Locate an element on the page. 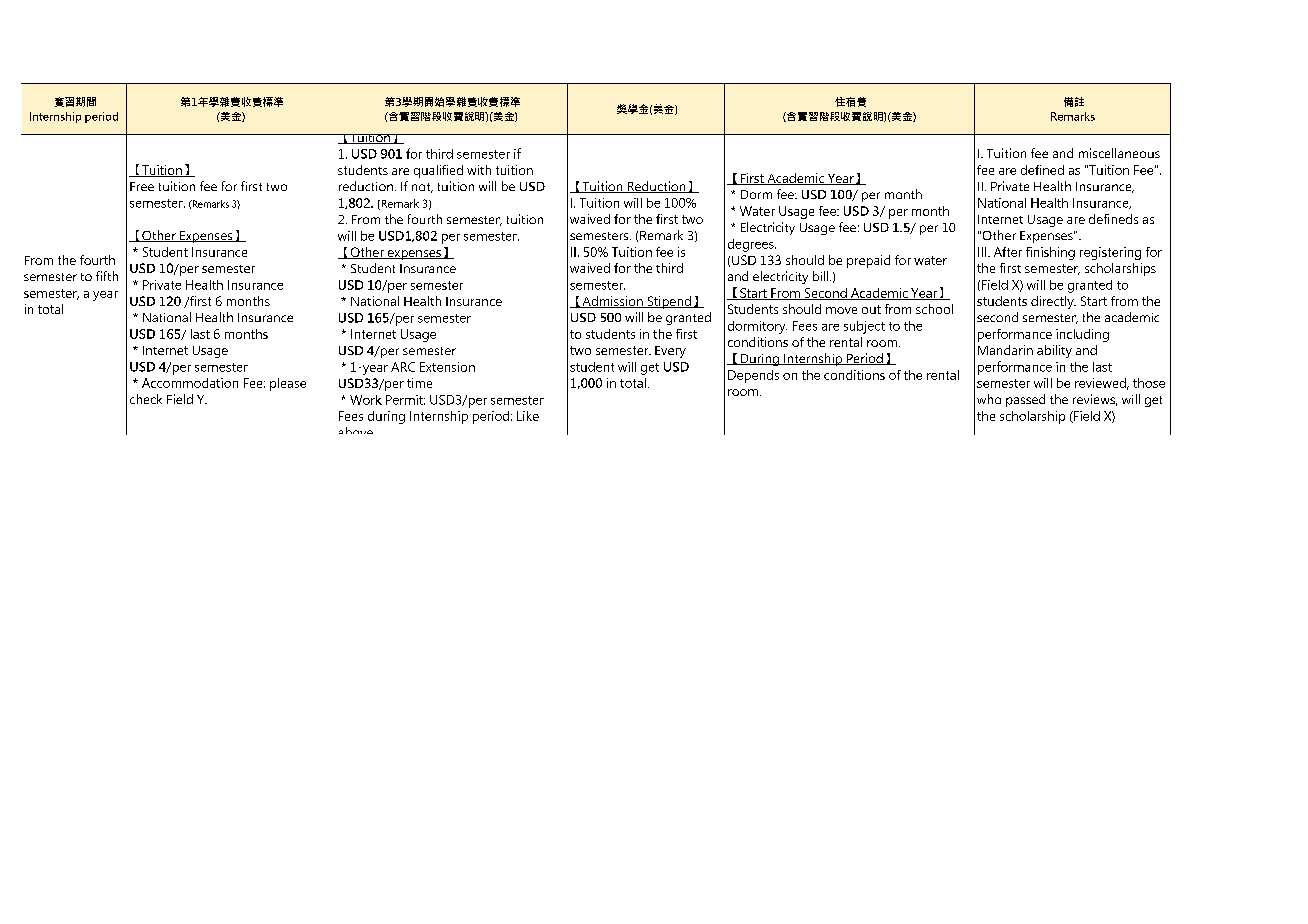  Every is located at coordinates (670, 352).
